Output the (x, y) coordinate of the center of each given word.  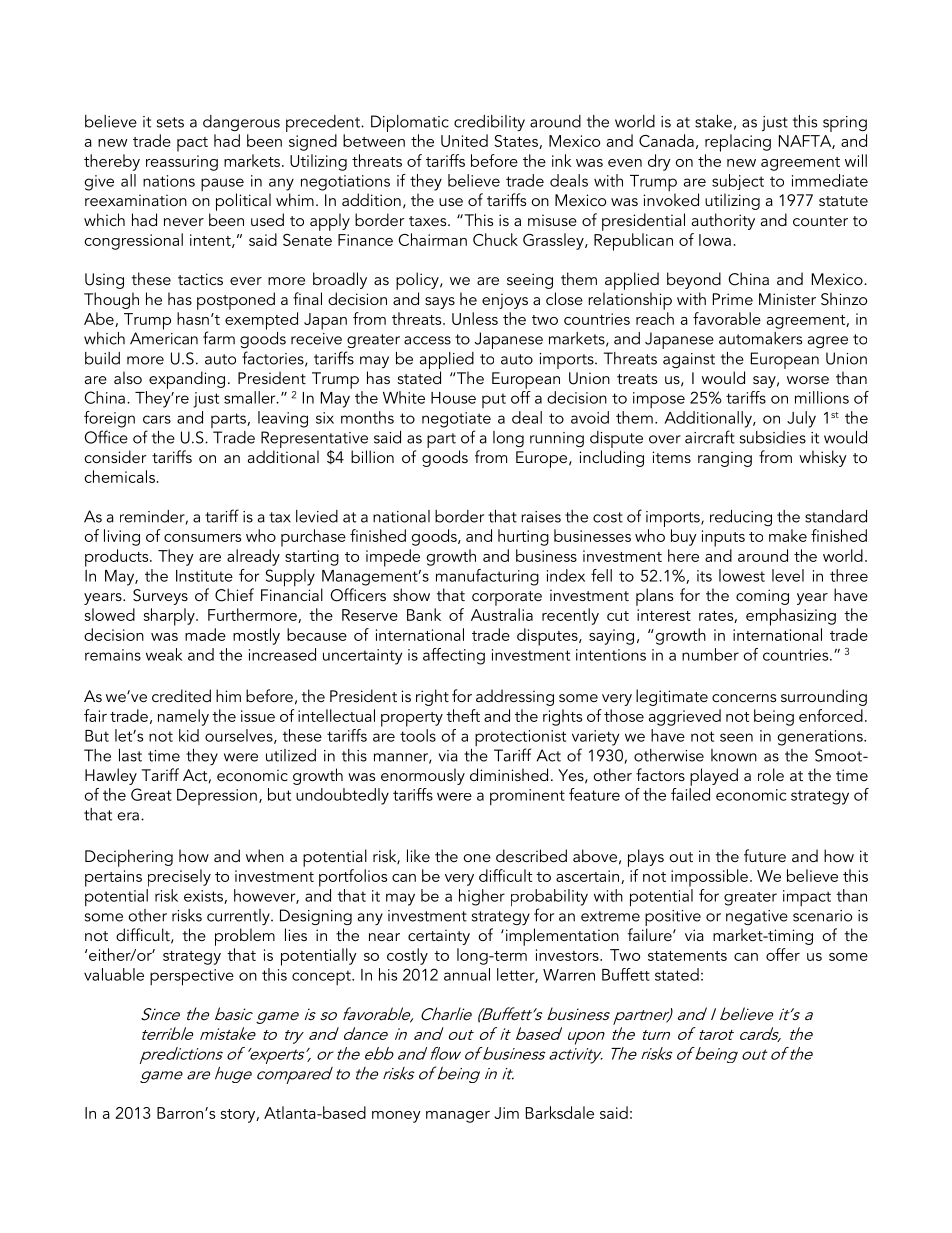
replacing (738, 143)
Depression (217, 797)
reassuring (182, 163)
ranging (725, 459)
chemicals (120, 476)
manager (458, 1117)
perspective (192, 977)
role (771, 774)
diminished (509, 774)
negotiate (456, 420)
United (464, 140)
